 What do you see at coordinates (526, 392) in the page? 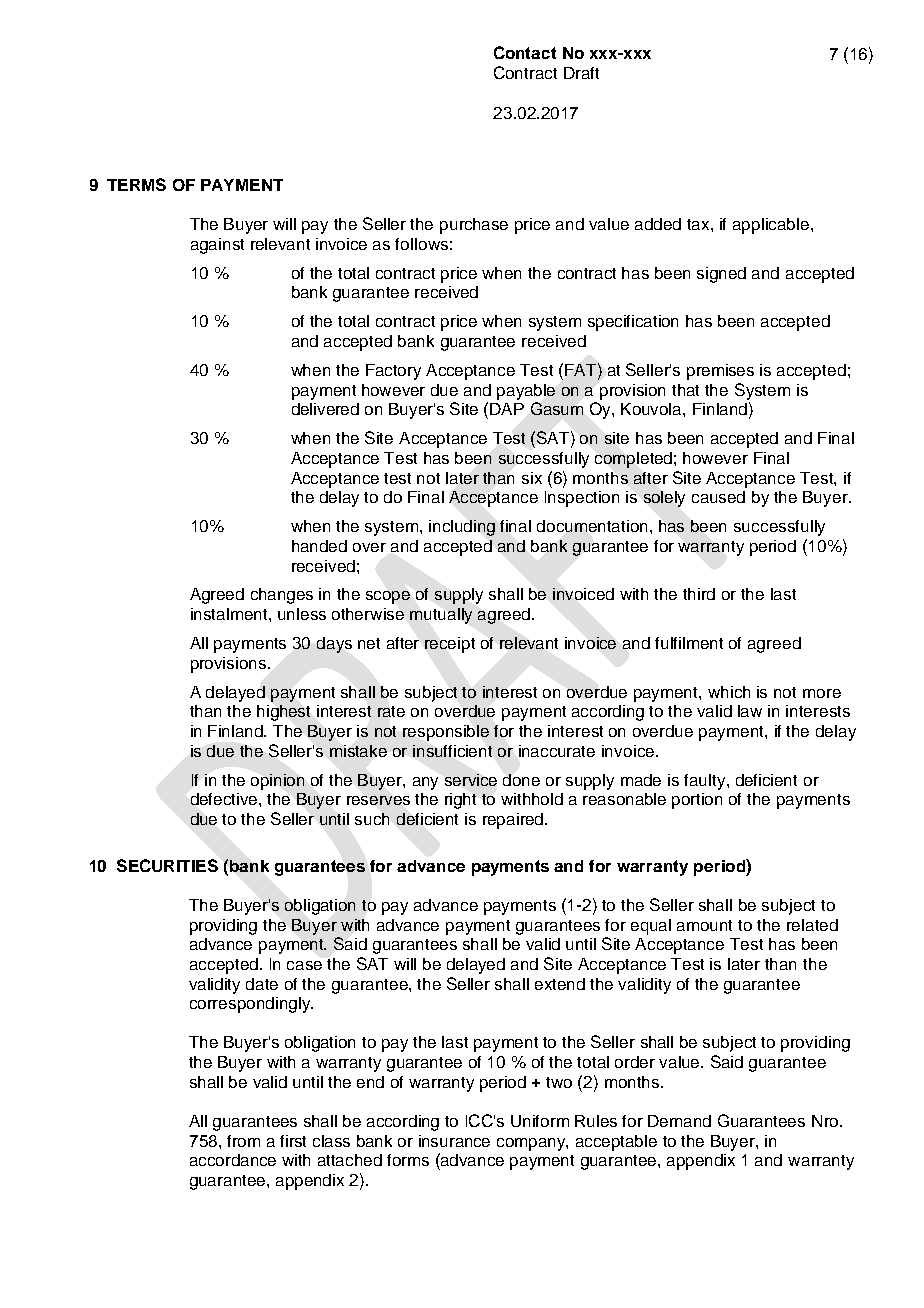
I see `payable` at bounding box center [526, 392].
